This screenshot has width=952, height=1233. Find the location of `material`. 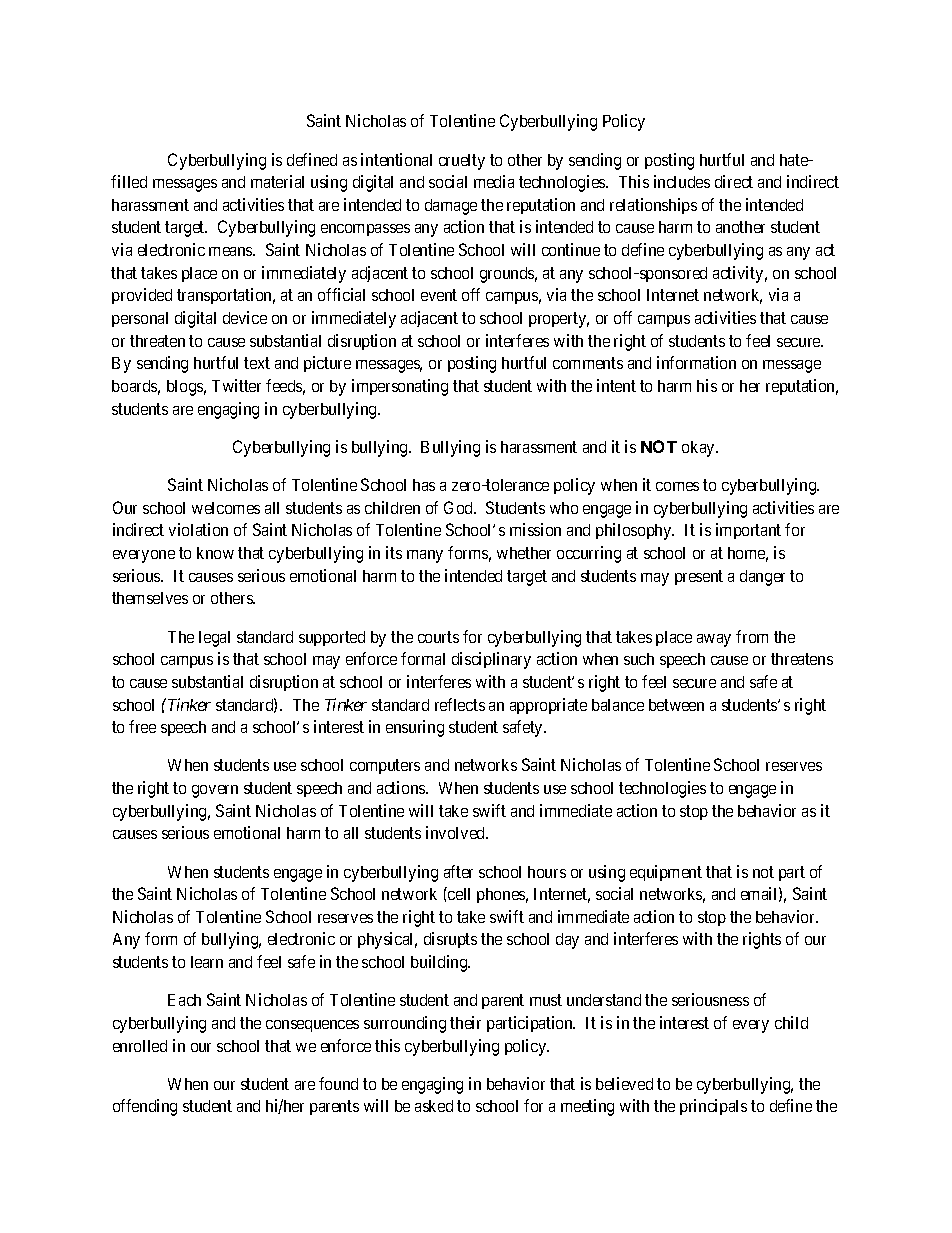

material is located at coordinates (277, 181).
